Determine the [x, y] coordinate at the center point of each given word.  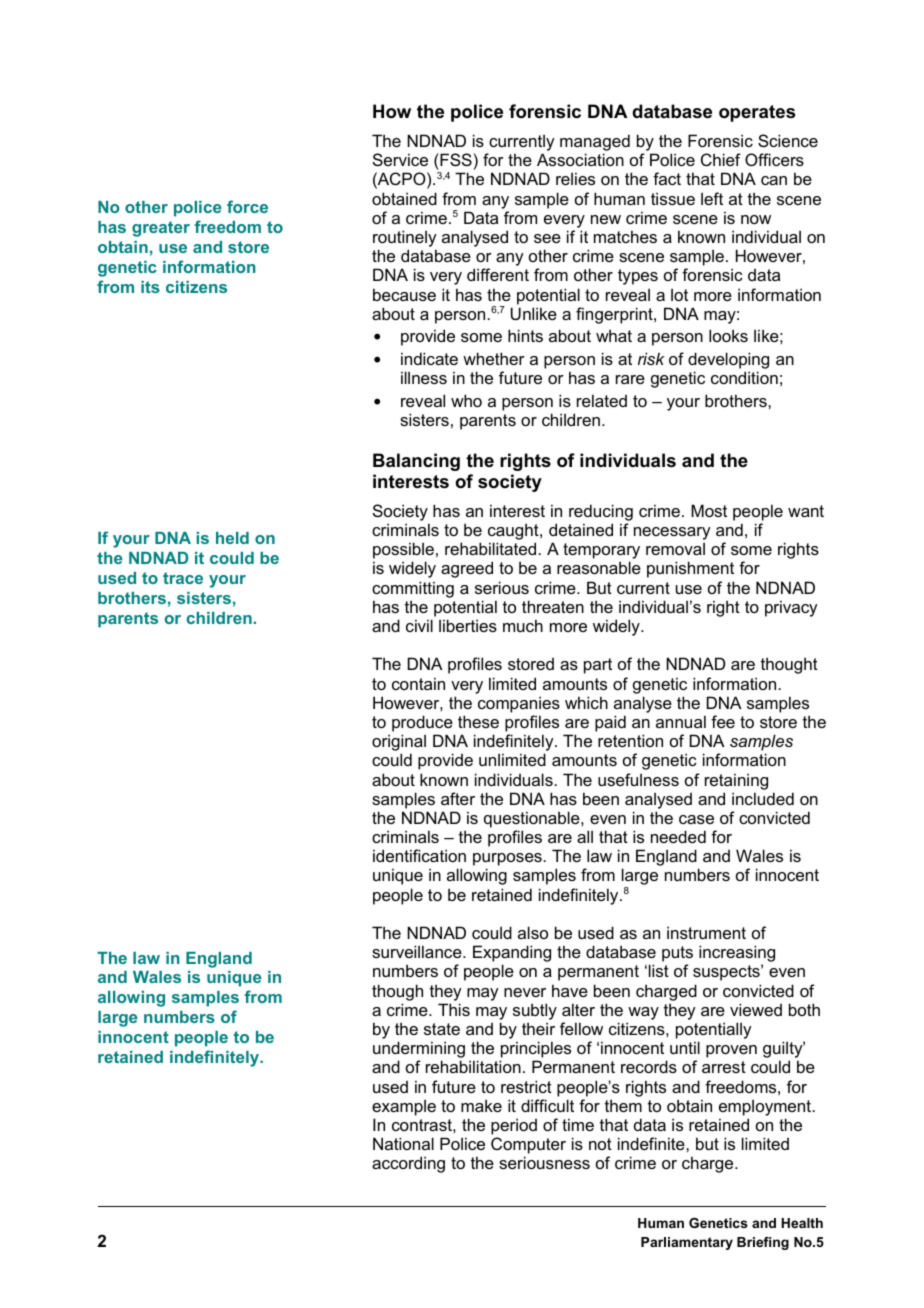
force [247, 206]
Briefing [763, 1243]
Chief [721, 159]
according [408, 1164]
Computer [528, 1145]
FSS [455, 159]
